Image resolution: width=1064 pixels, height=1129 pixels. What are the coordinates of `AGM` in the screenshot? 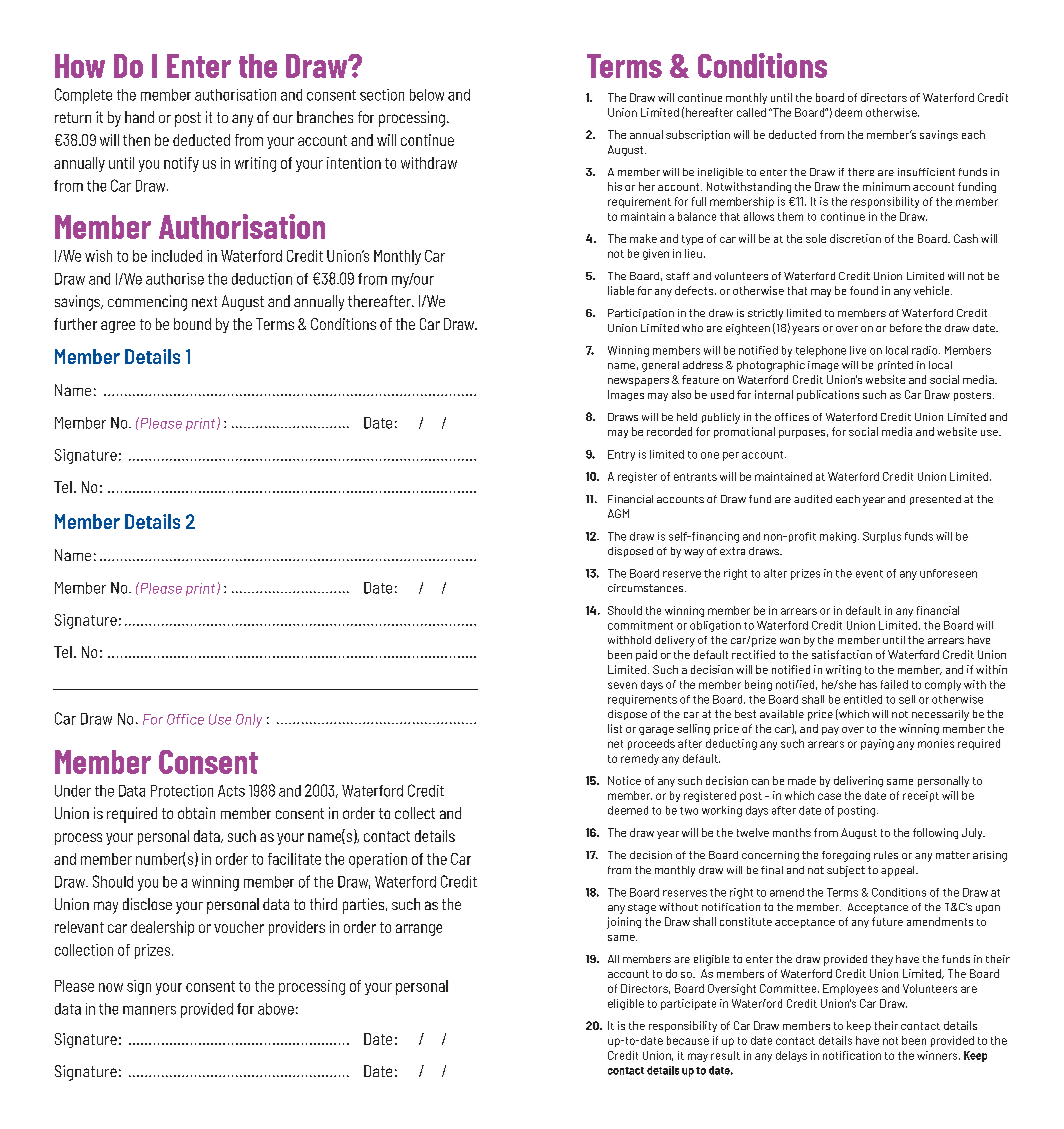 It's located at (618, 513).
